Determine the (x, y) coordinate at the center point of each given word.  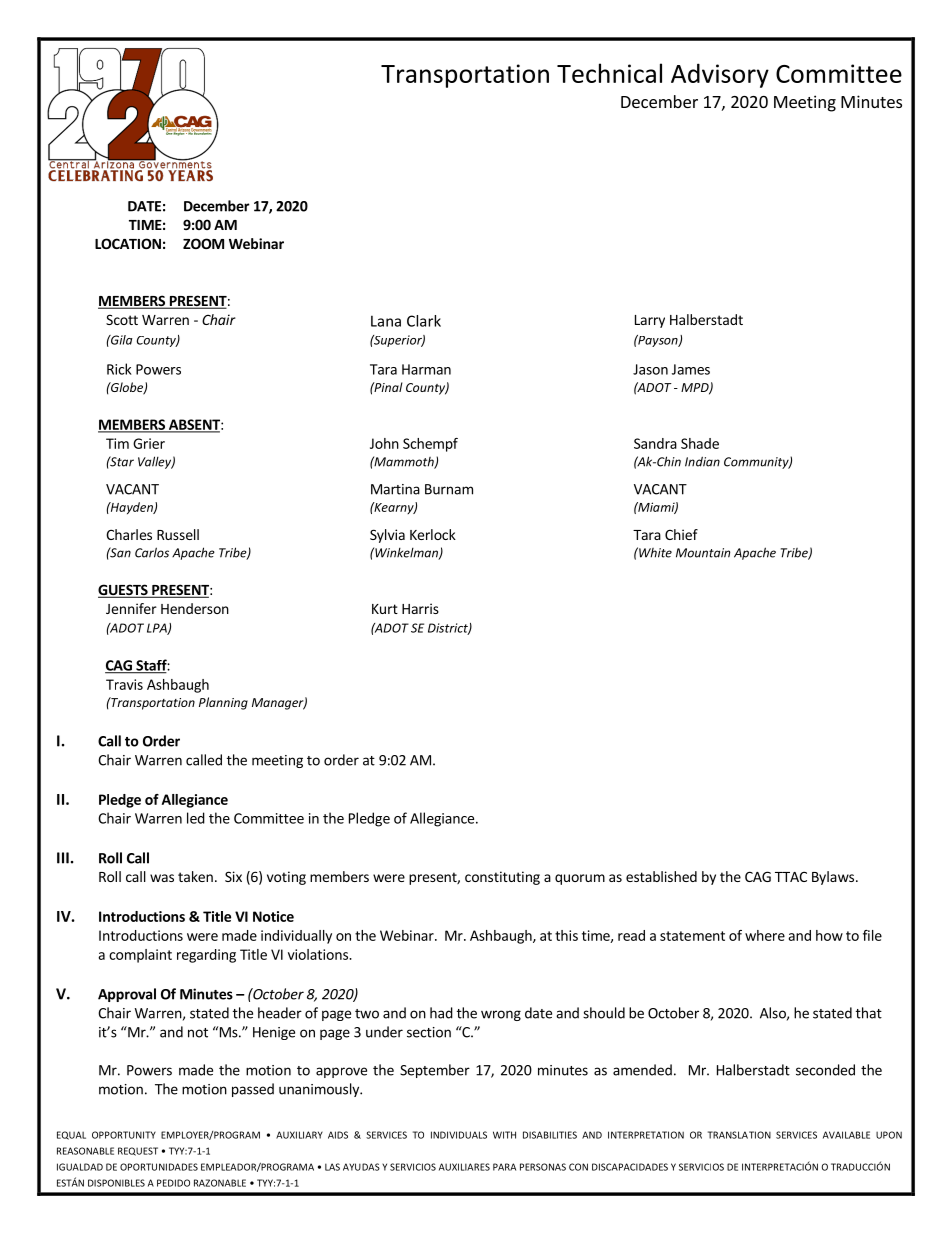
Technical (609, 73)
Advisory (720, 75)
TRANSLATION (739, 1135)
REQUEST (138, 1151)
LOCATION (128, 243)
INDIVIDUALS (459, 1135)
